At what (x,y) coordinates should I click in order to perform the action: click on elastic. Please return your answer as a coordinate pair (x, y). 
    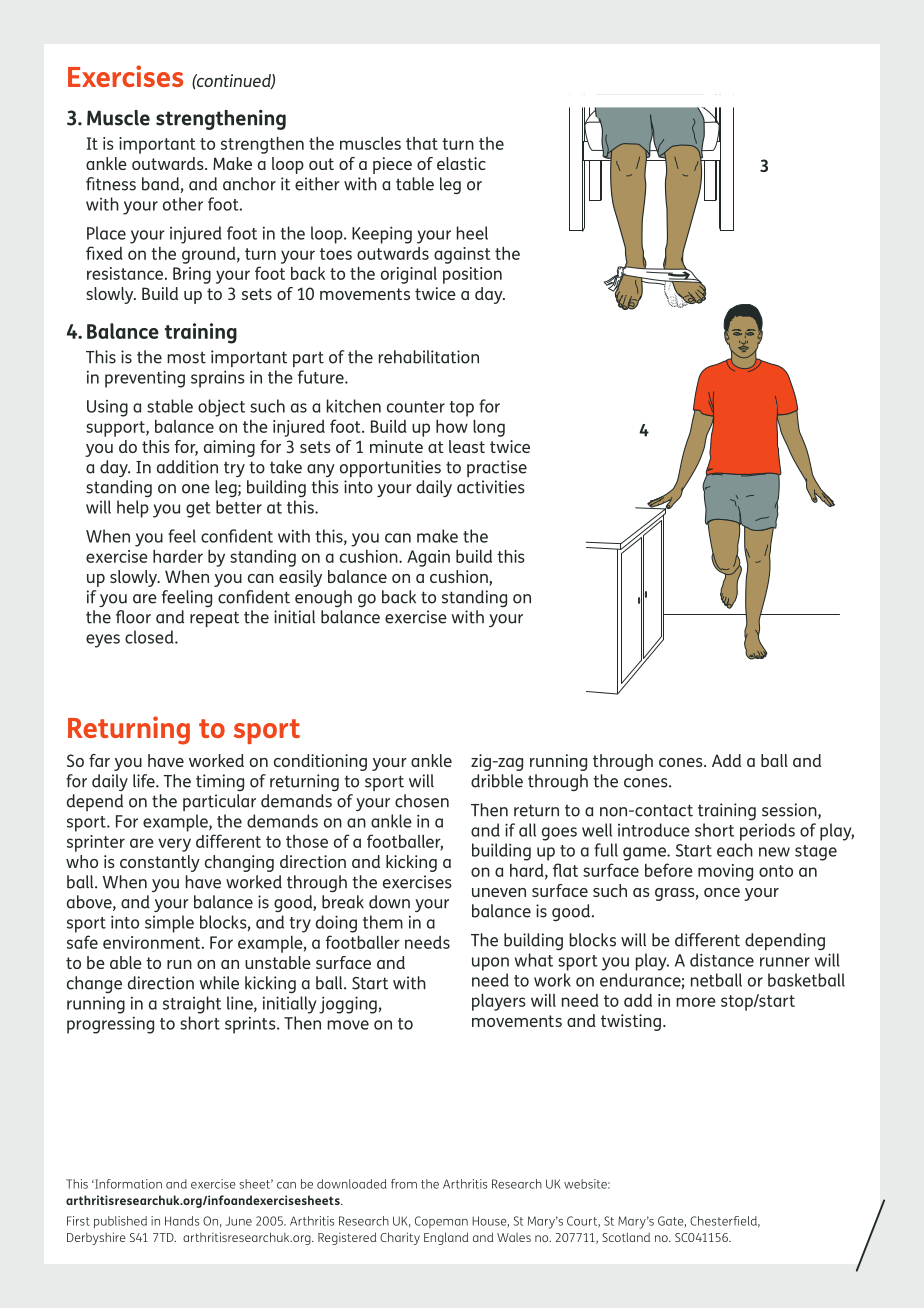
    Looking at the image, I should click on (461, 163).
